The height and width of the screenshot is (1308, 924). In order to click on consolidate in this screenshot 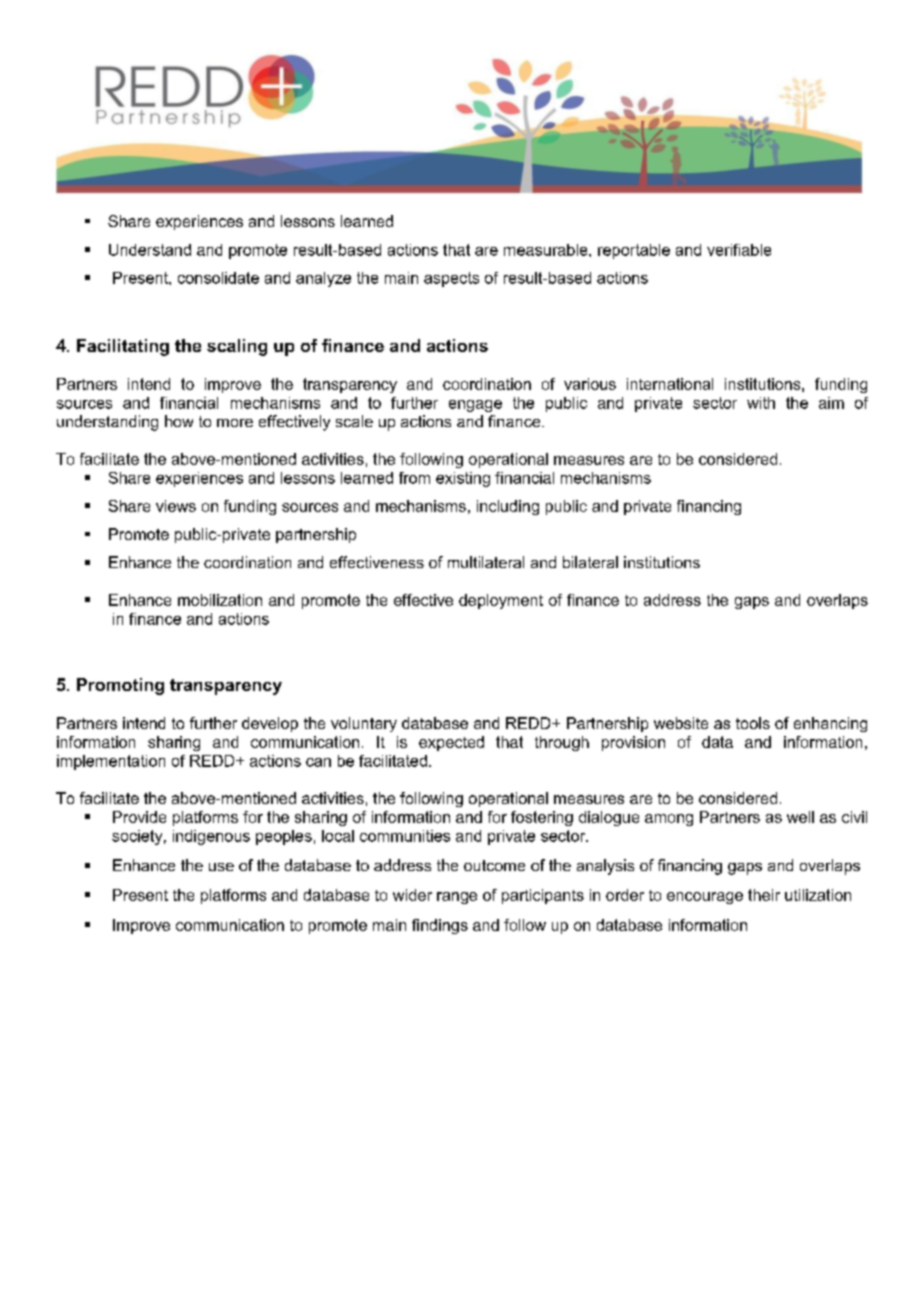, I will do `click(218, 278)`.
